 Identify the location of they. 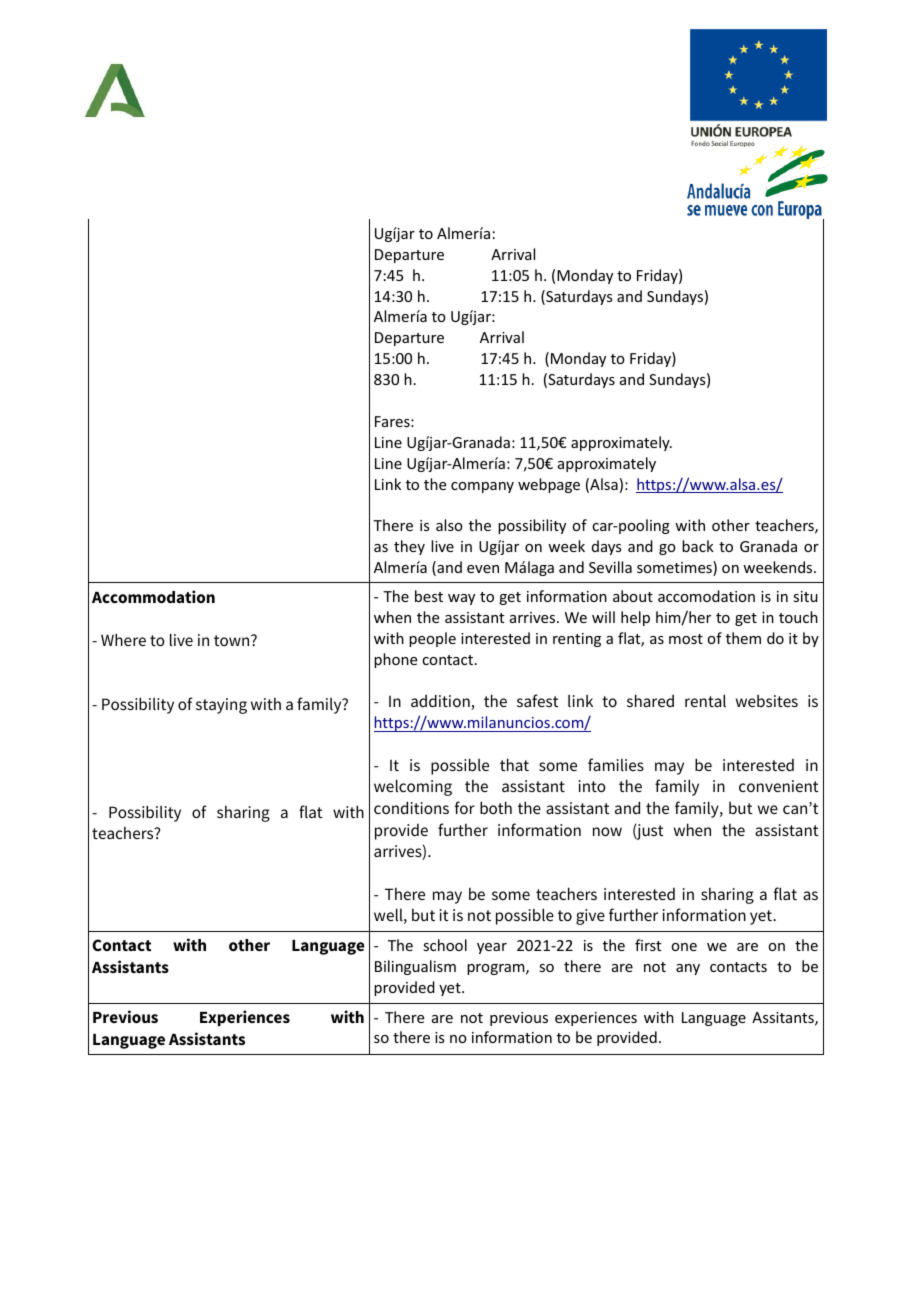
(409, 547).
